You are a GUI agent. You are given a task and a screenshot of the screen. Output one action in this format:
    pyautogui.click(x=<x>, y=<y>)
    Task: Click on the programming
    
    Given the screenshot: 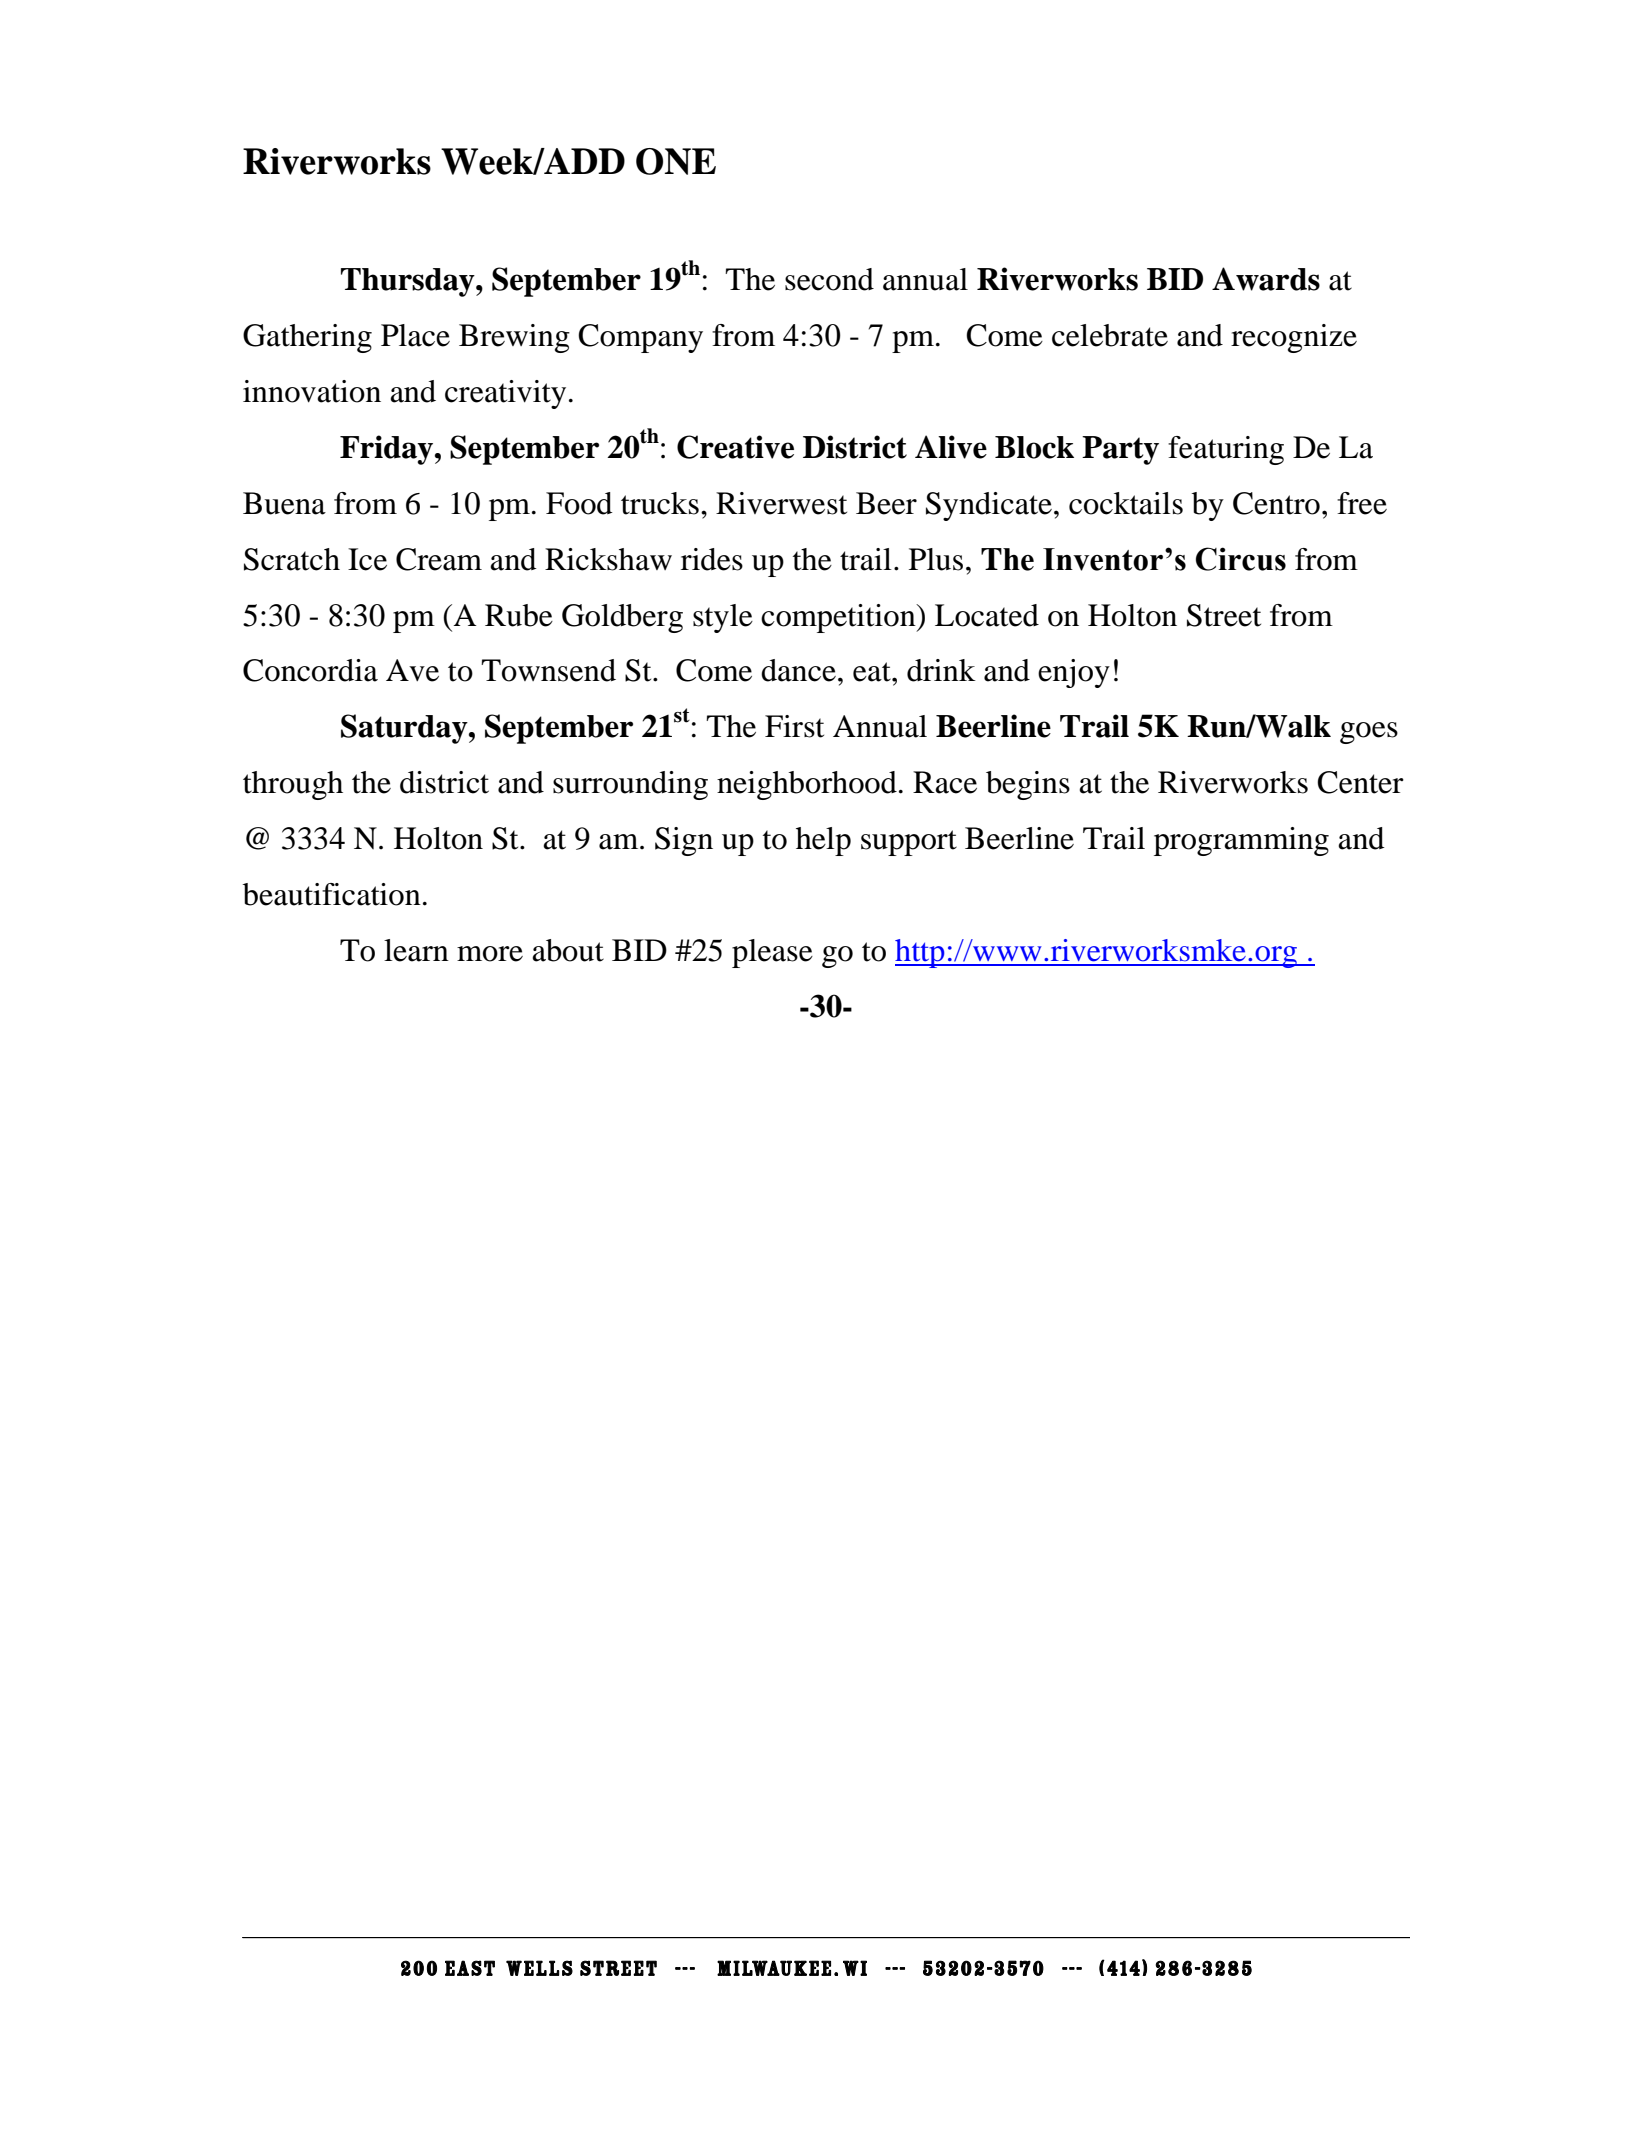 What is the action you would take?
    pyautogui.click(x=1241, y=841)
